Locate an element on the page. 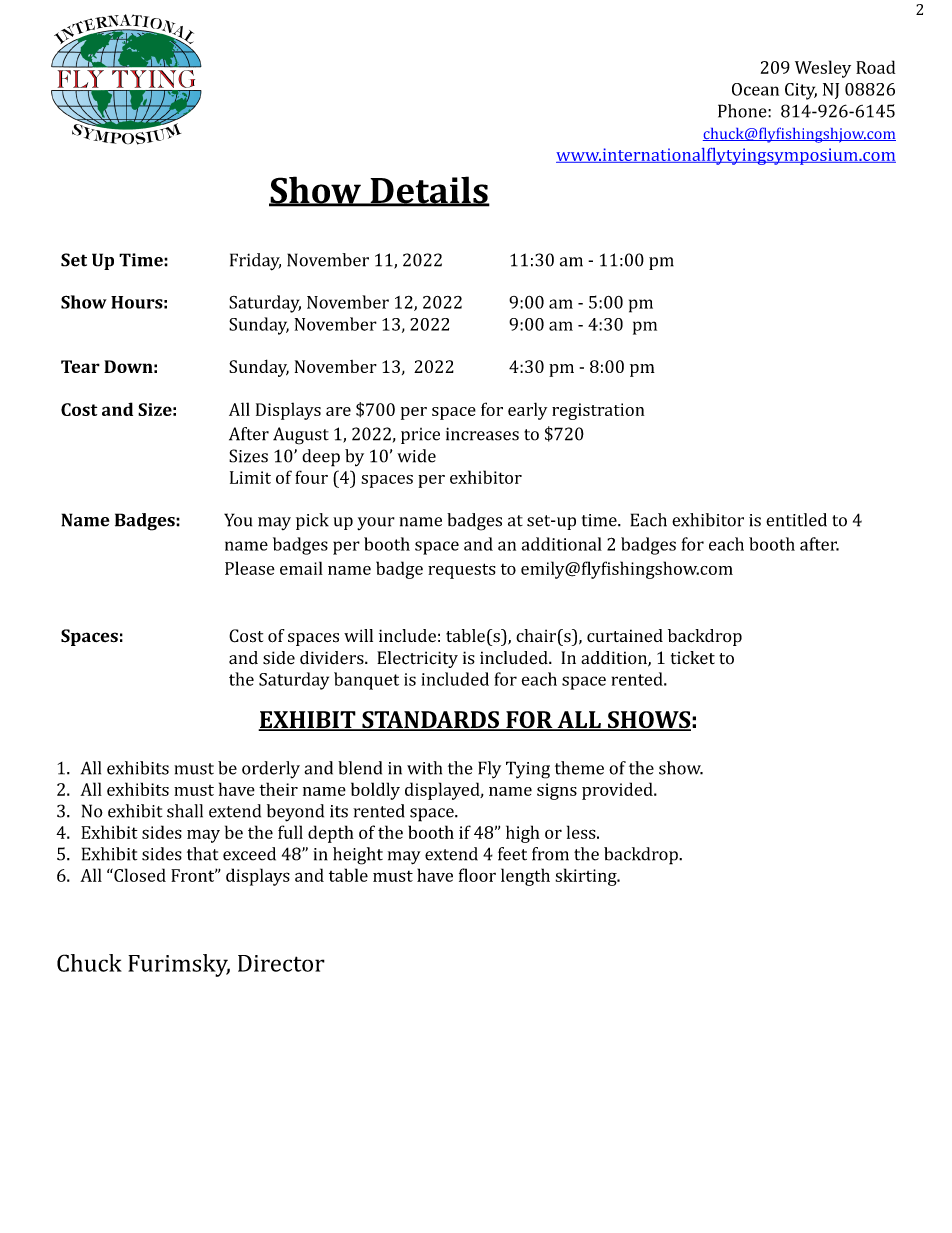 The height and width of the image is (1233, 952). Wesley is located at coordinates (823, 69).
